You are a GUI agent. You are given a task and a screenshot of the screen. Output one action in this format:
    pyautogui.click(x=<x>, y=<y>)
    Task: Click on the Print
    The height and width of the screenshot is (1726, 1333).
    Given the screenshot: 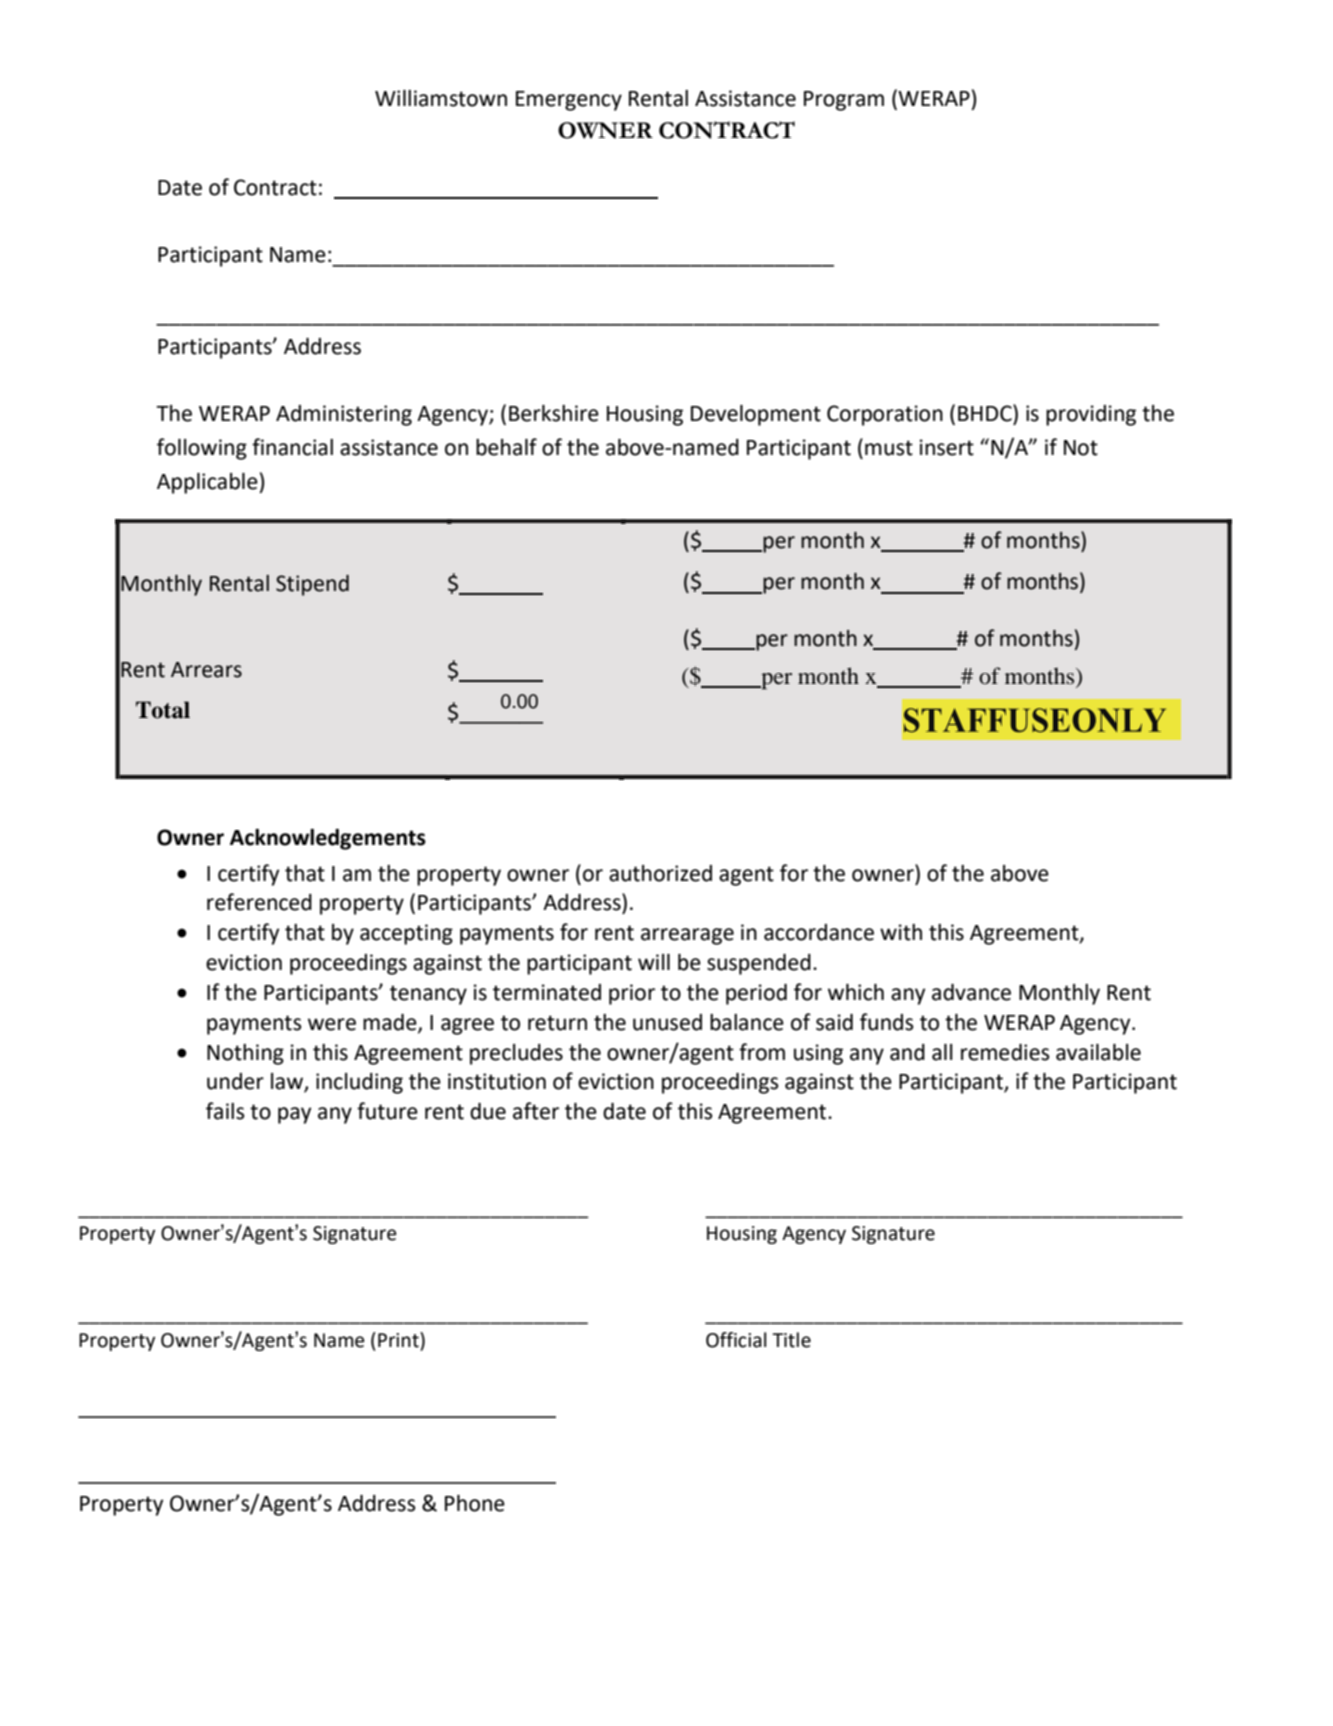 What is the action you would take?
    pyautogui.click(x=399, y=1340)
